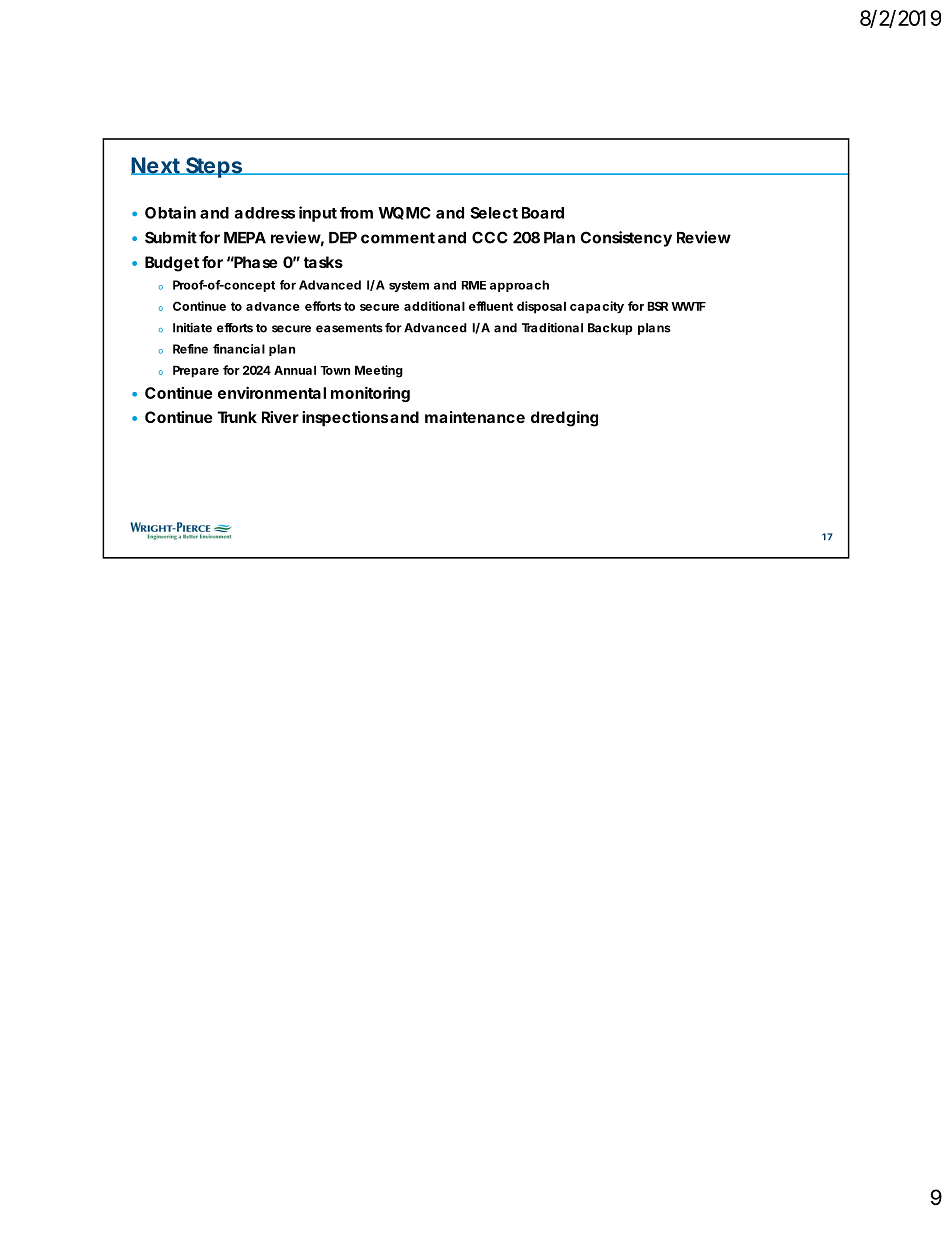 The height and width of the image is (1233, 952). Describe the element at coordinates (626, 239) in the image. I see `Consistency` at that location.
